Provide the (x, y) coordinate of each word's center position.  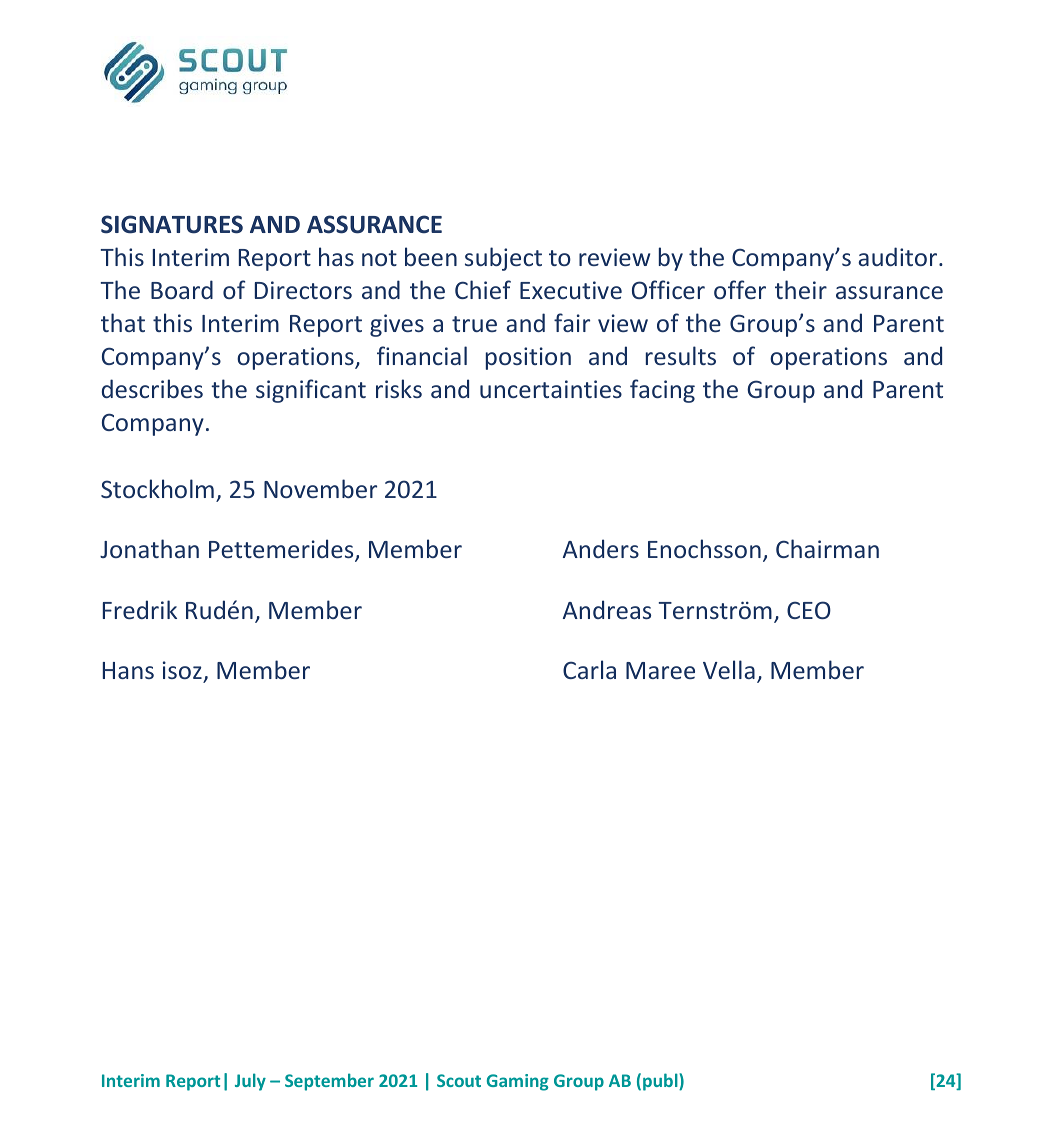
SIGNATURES (172, 224)
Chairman (827, 548)
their (801, 289)
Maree (660, 670)
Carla (589, 669)
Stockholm (157, 488)
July (250, 1082)
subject (503, 259)
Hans (128, 670)
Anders (601, 548)
